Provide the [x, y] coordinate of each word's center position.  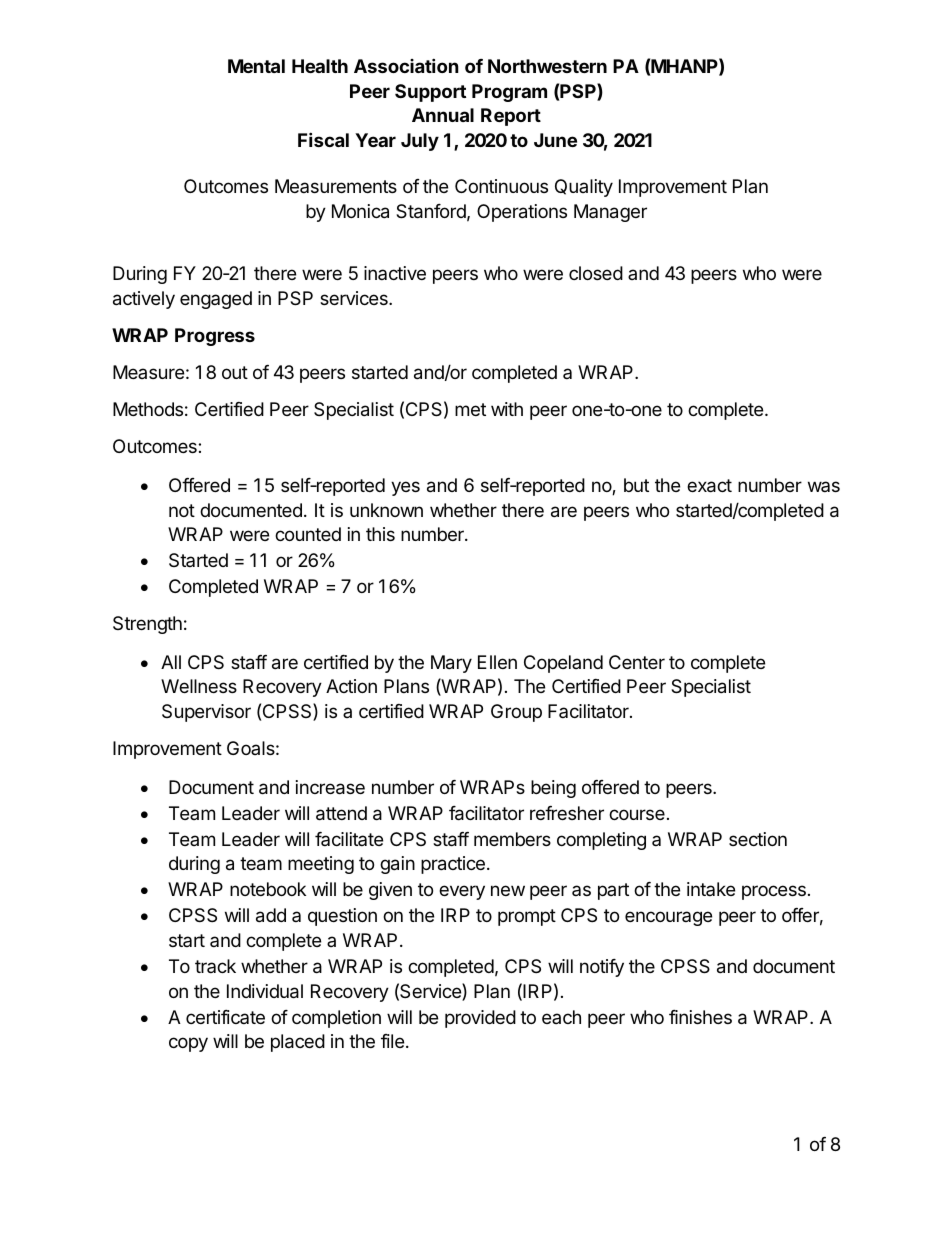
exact [709, 486]
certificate [225, 1017]
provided [480, 1019]
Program [509, 93]
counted [308, 534]
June [555, 140]
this [380, 534]
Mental [256, 66]
